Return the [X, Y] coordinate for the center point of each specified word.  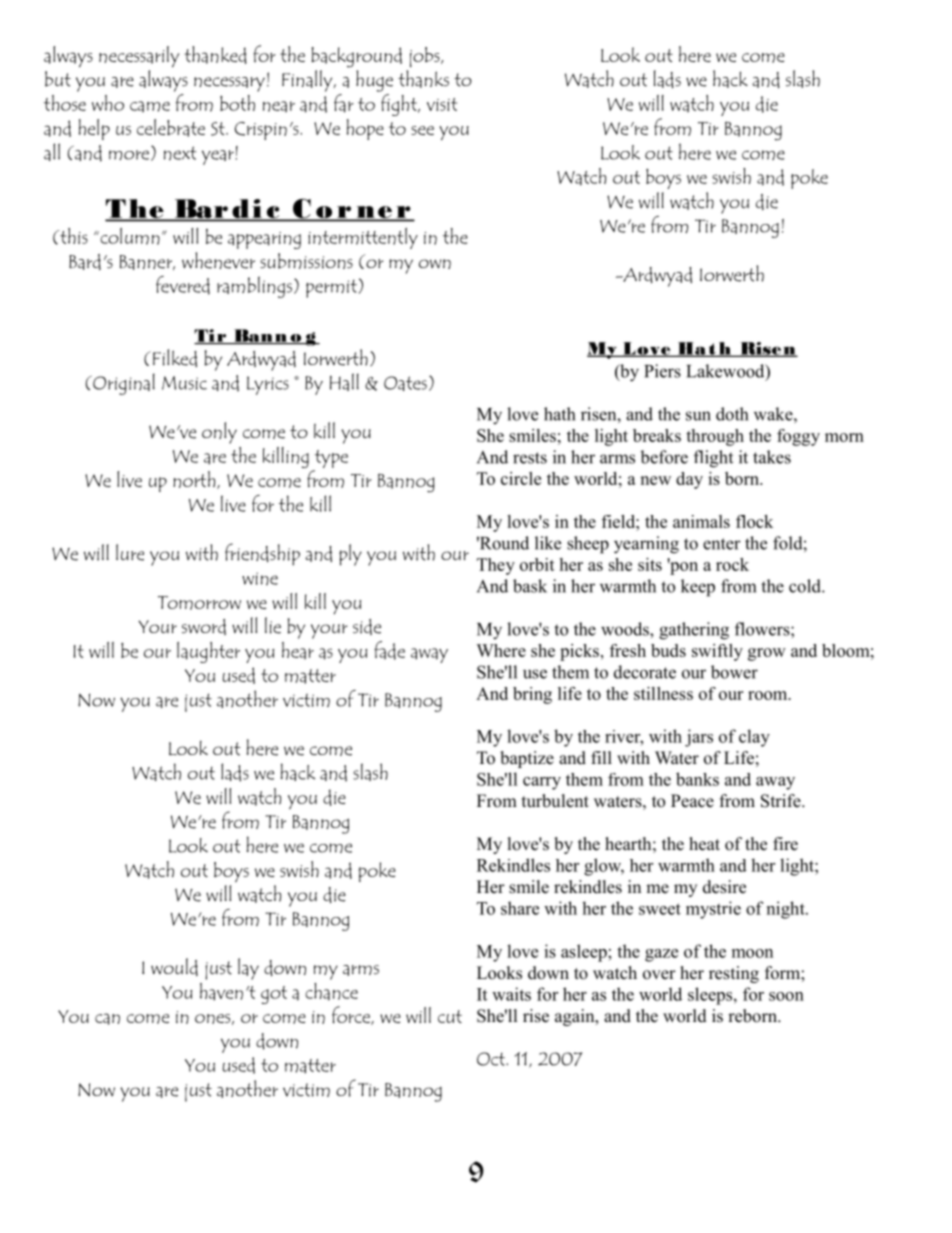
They [496, 566]
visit [442, 104]
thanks [423, 79]
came [150, 107]
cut [450, 1016]
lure [130, 552]
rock [732, 564]
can [107, 1019]
